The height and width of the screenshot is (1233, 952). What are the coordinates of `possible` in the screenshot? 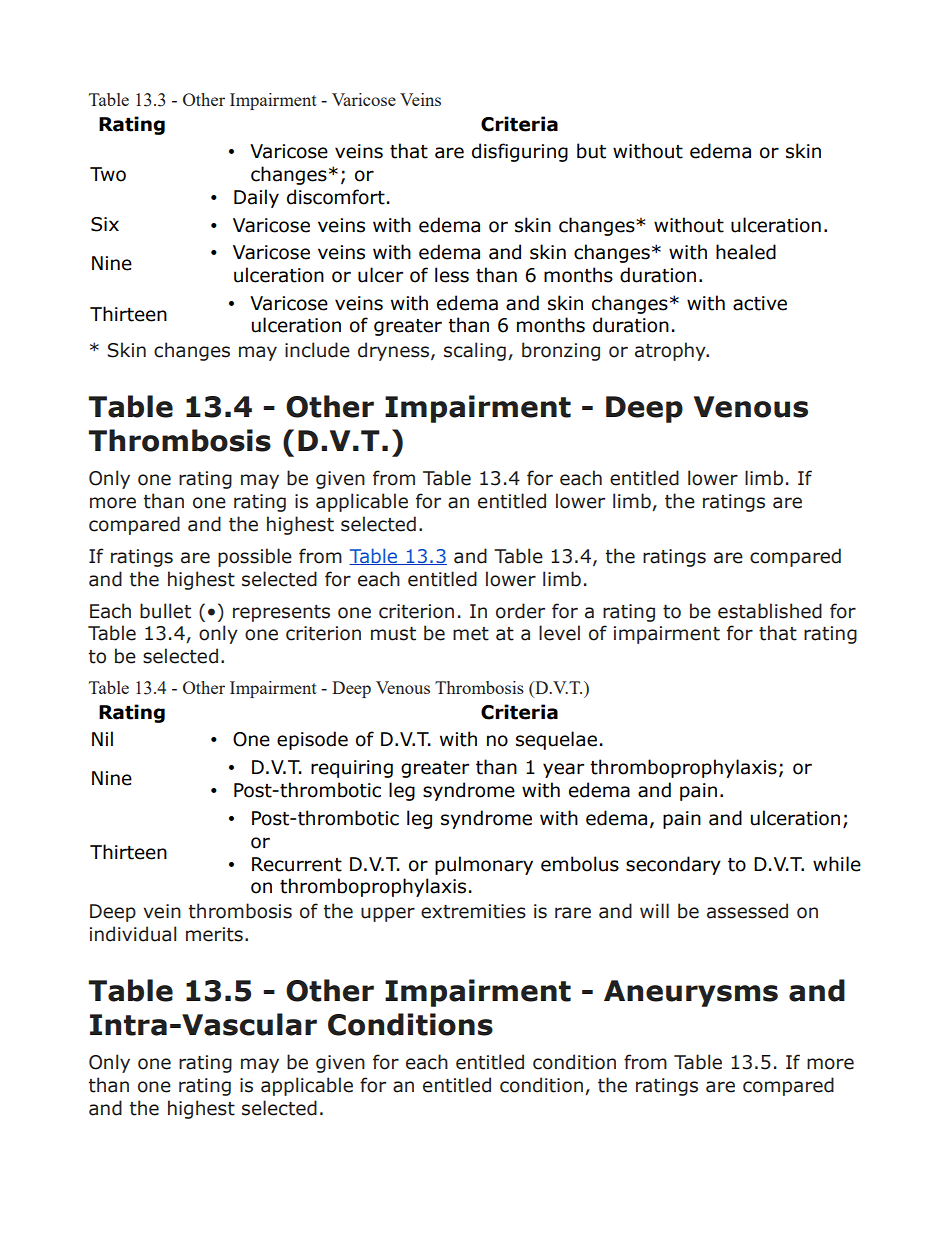 It's located at (255, 557).
